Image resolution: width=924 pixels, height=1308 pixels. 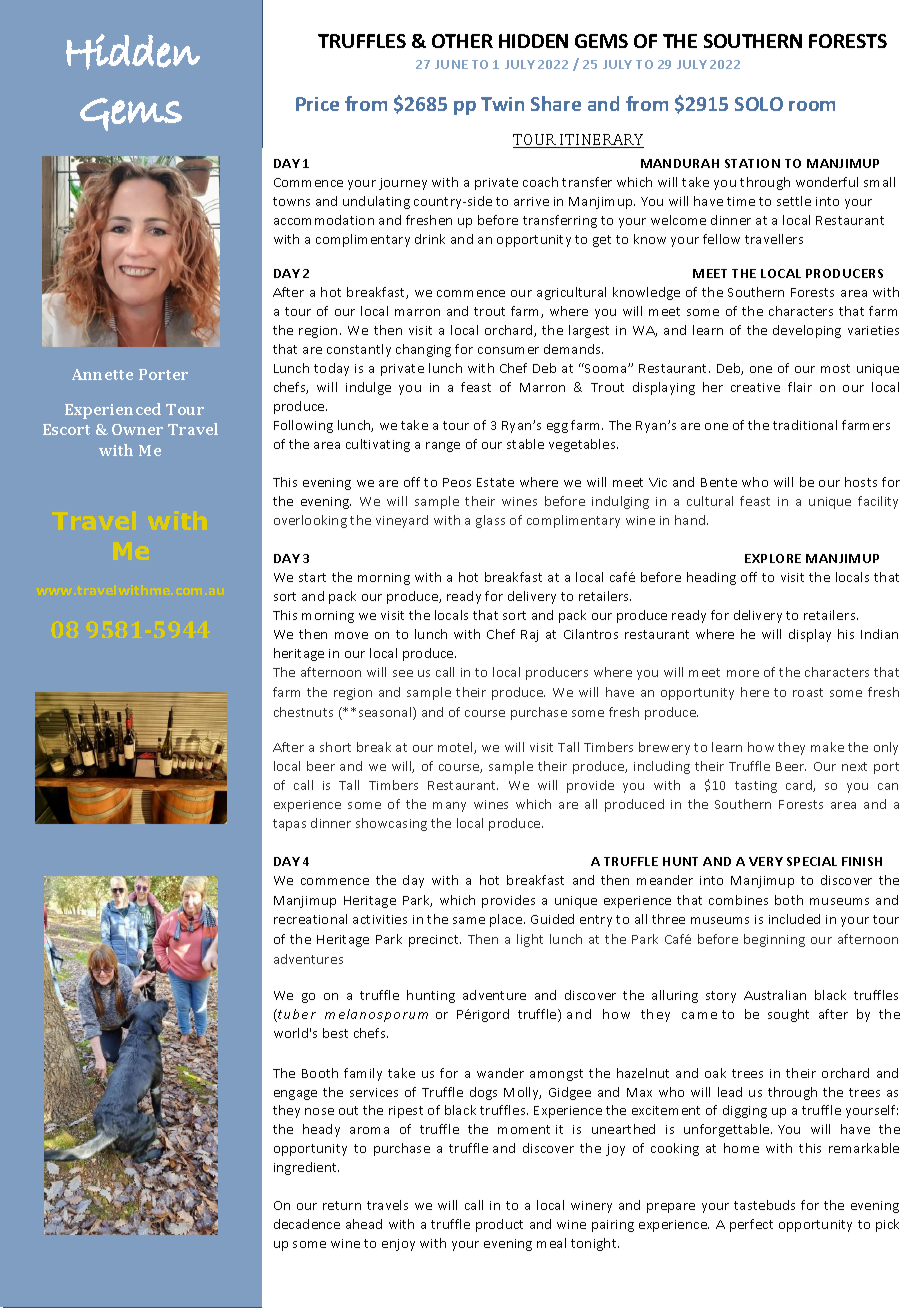 What do you see at coordinates (743, 673) in the screenshot?
I see `more` at bounding box center [743, 673].
